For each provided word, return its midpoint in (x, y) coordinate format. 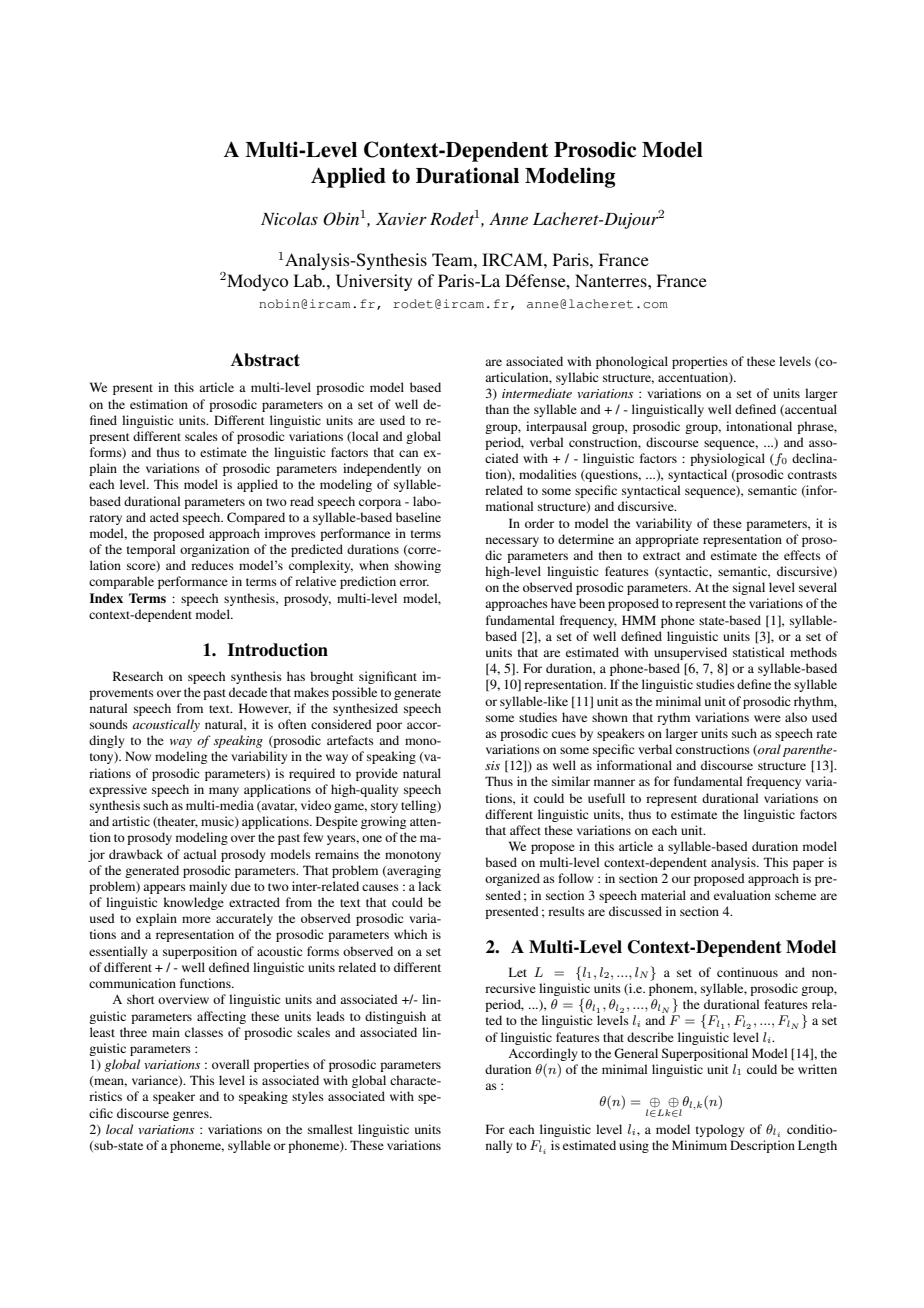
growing (383, 822)
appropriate (667, 540)
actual (199, 854)
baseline (418, 517)
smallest (330, 1129)
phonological (632, 362)
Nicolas (289, 218)
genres (192, 1116)
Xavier (401, 219)
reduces (212, 565)
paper (808, 865)
